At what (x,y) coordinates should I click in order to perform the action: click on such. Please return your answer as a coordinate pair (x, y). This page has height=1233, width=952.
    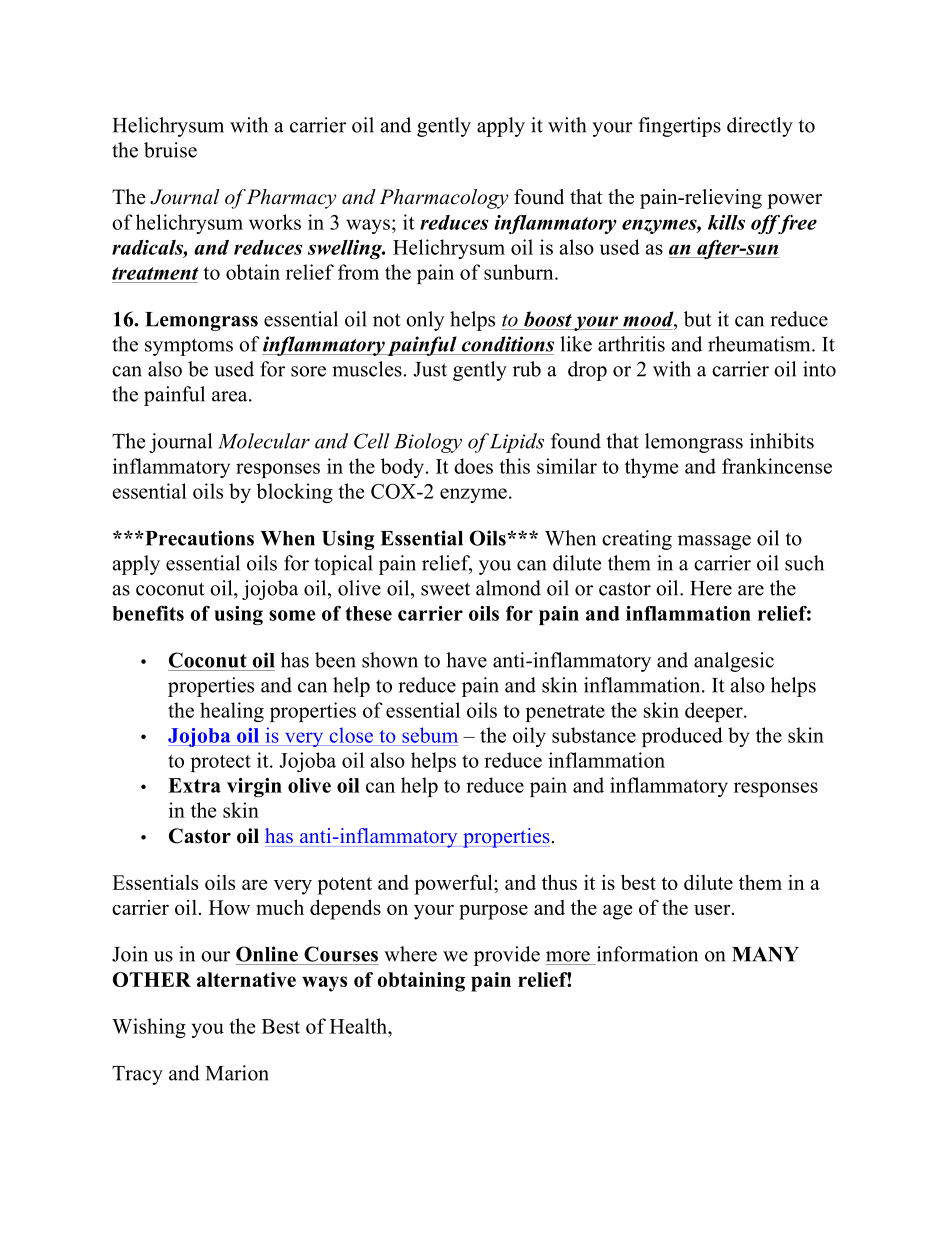
    Looking at the image, I should click on (804, 563).
